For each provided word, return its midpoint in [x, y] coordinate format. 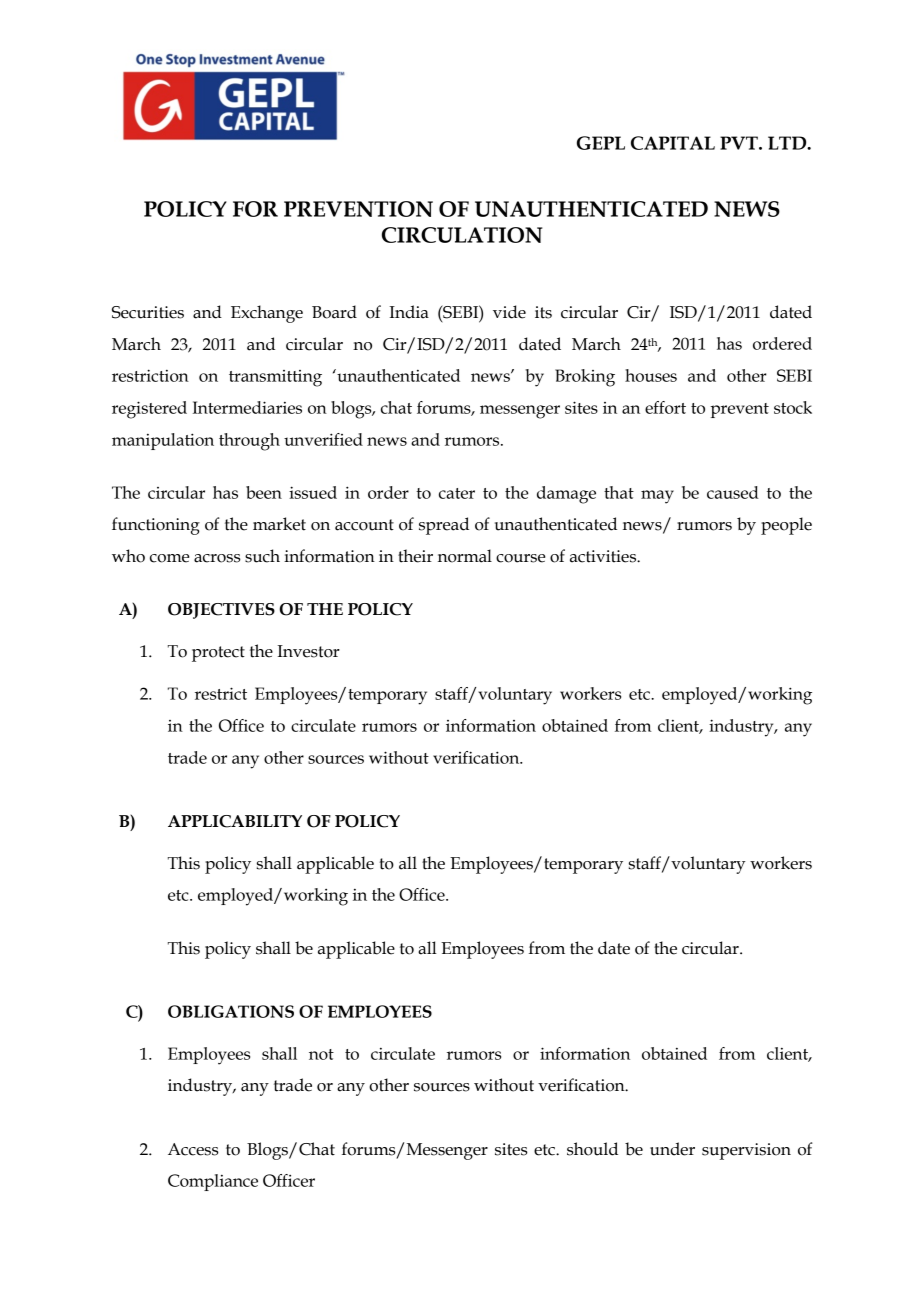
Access [193, 1149]
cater [457, 493]
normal [465, 556]
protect [218, 654]
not [321, 1054]
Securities [148, 312]
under [672, 1149]
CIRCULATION [462, 235]
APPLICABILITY [235, 821]
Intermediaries [247, 407]
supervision [746, 1151]
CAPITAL [673, 143]
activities [604, 556]
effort [665, 407]
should [592, 1149]
